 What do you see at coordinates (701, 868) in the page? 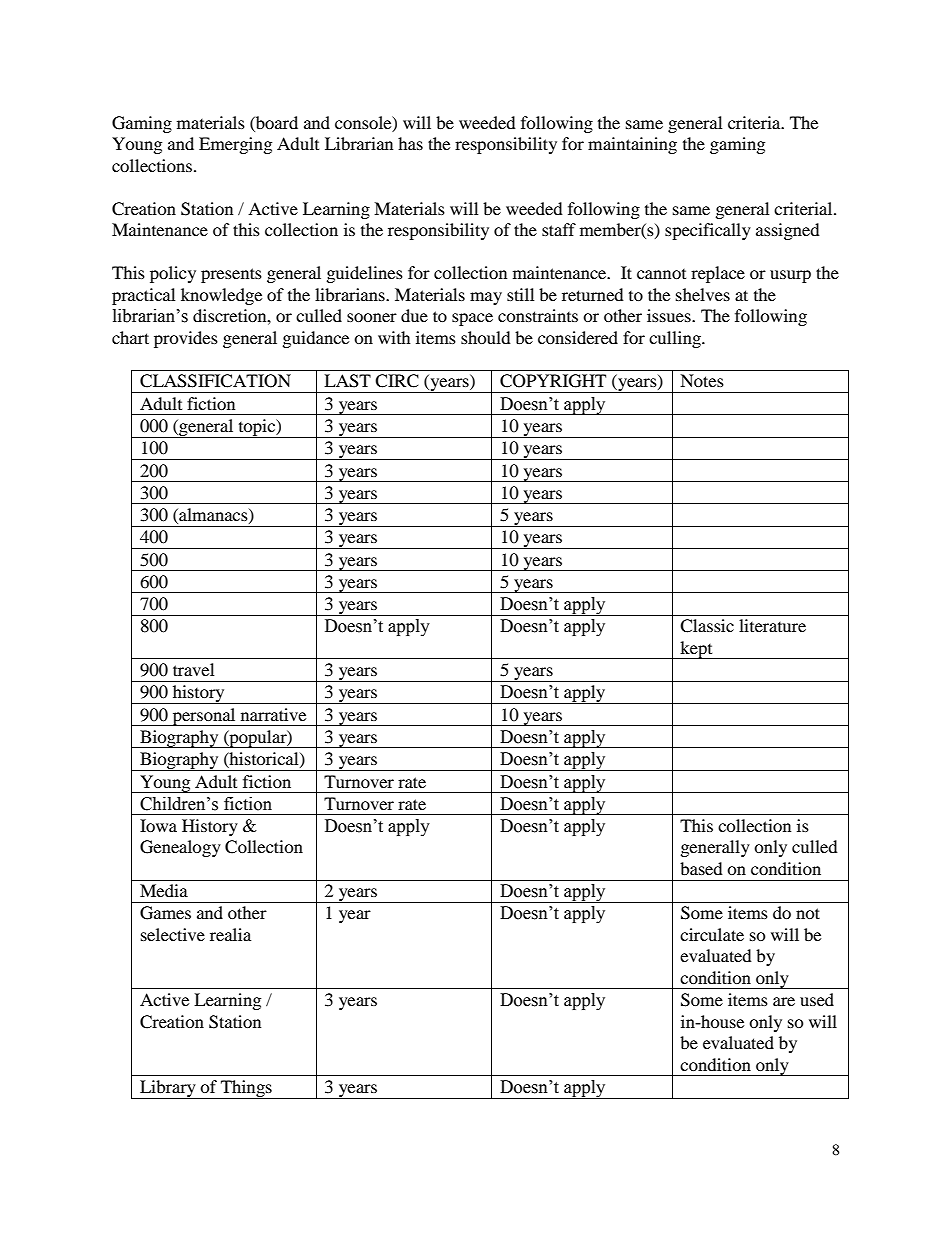
I see `based` at bounding box center [701, 868].
